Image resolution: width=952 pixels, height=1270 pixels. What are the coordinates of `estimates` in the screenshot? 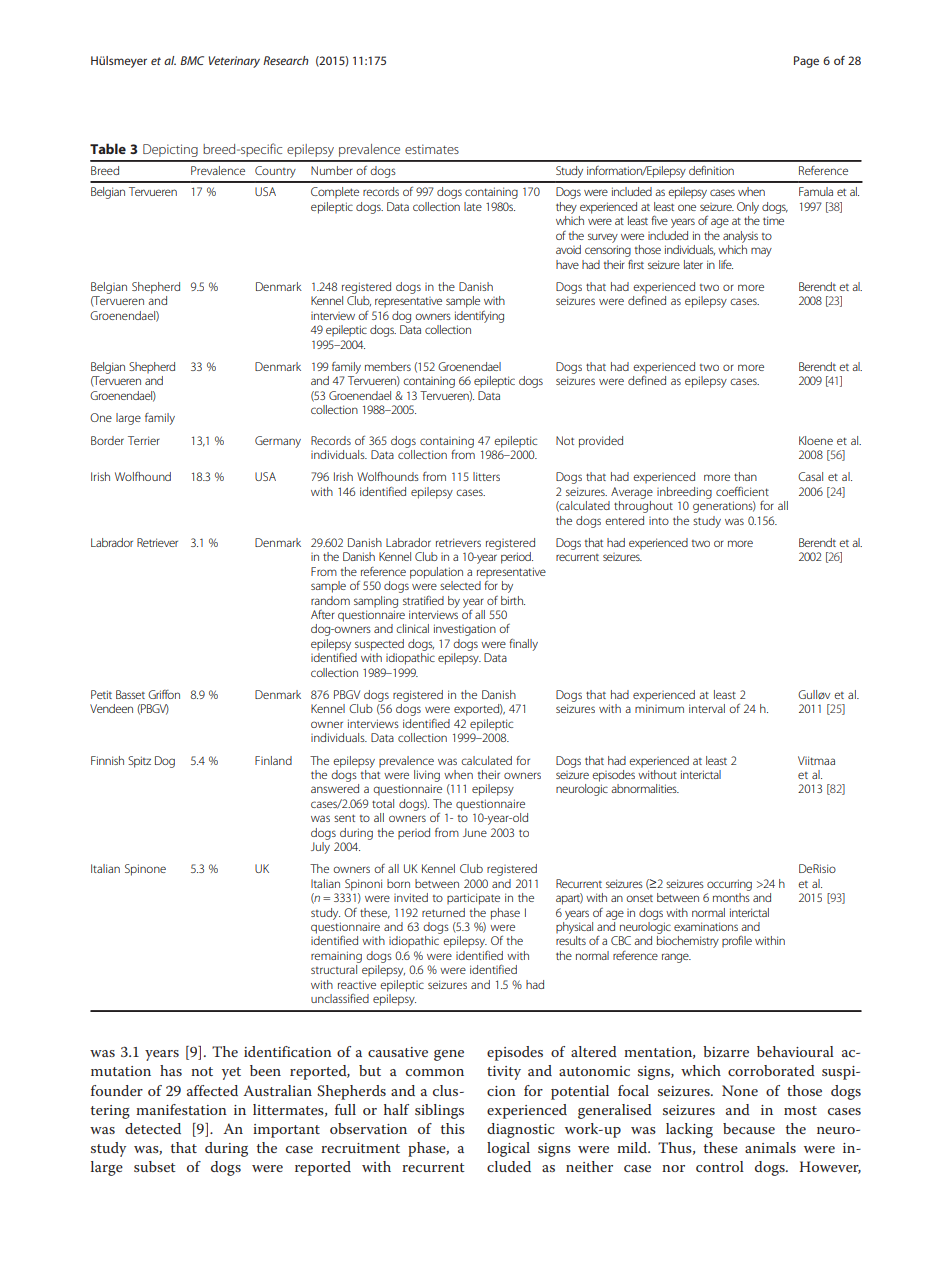 It's located at (432, 149).
